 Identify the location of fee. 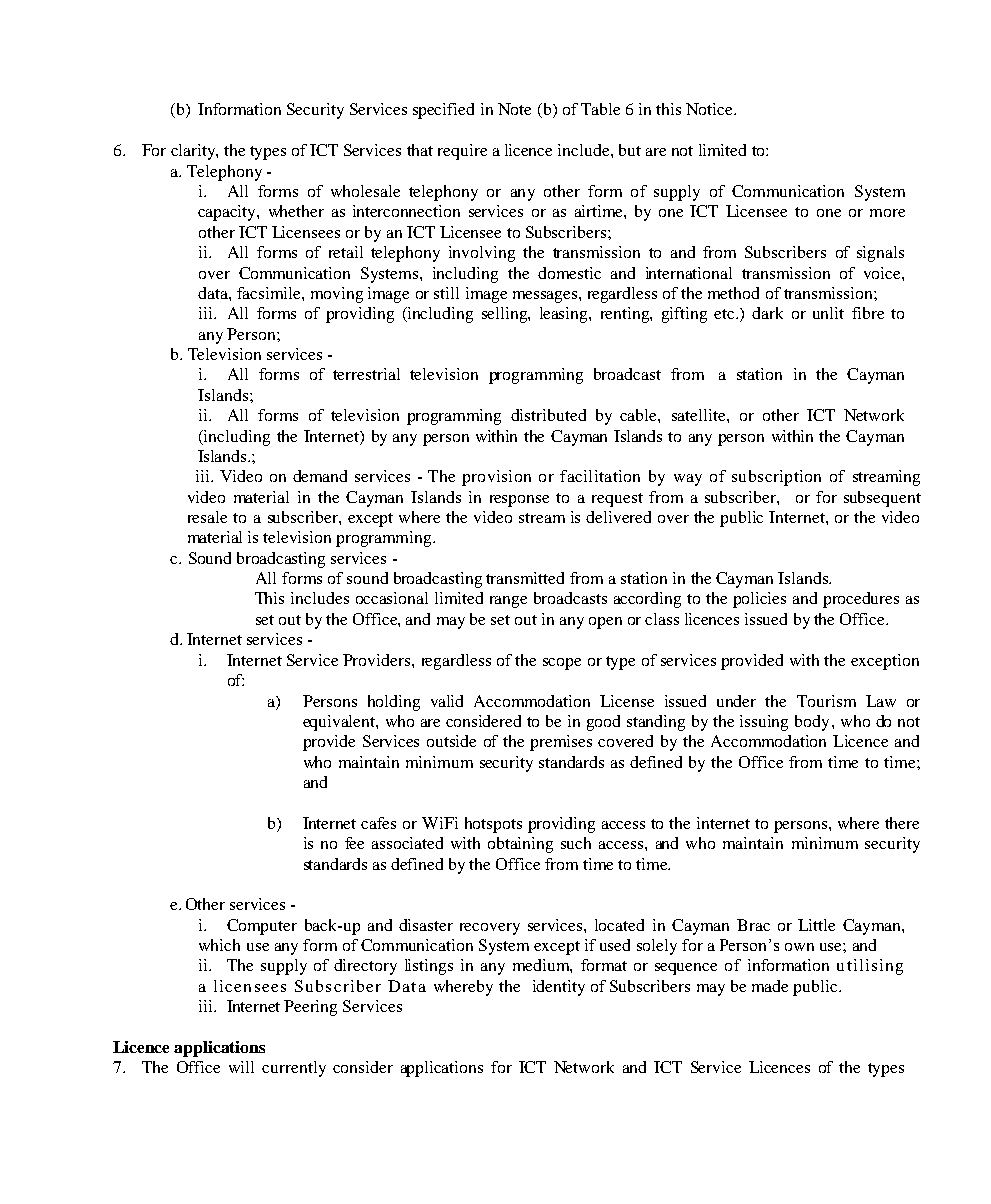
(354, 843).
